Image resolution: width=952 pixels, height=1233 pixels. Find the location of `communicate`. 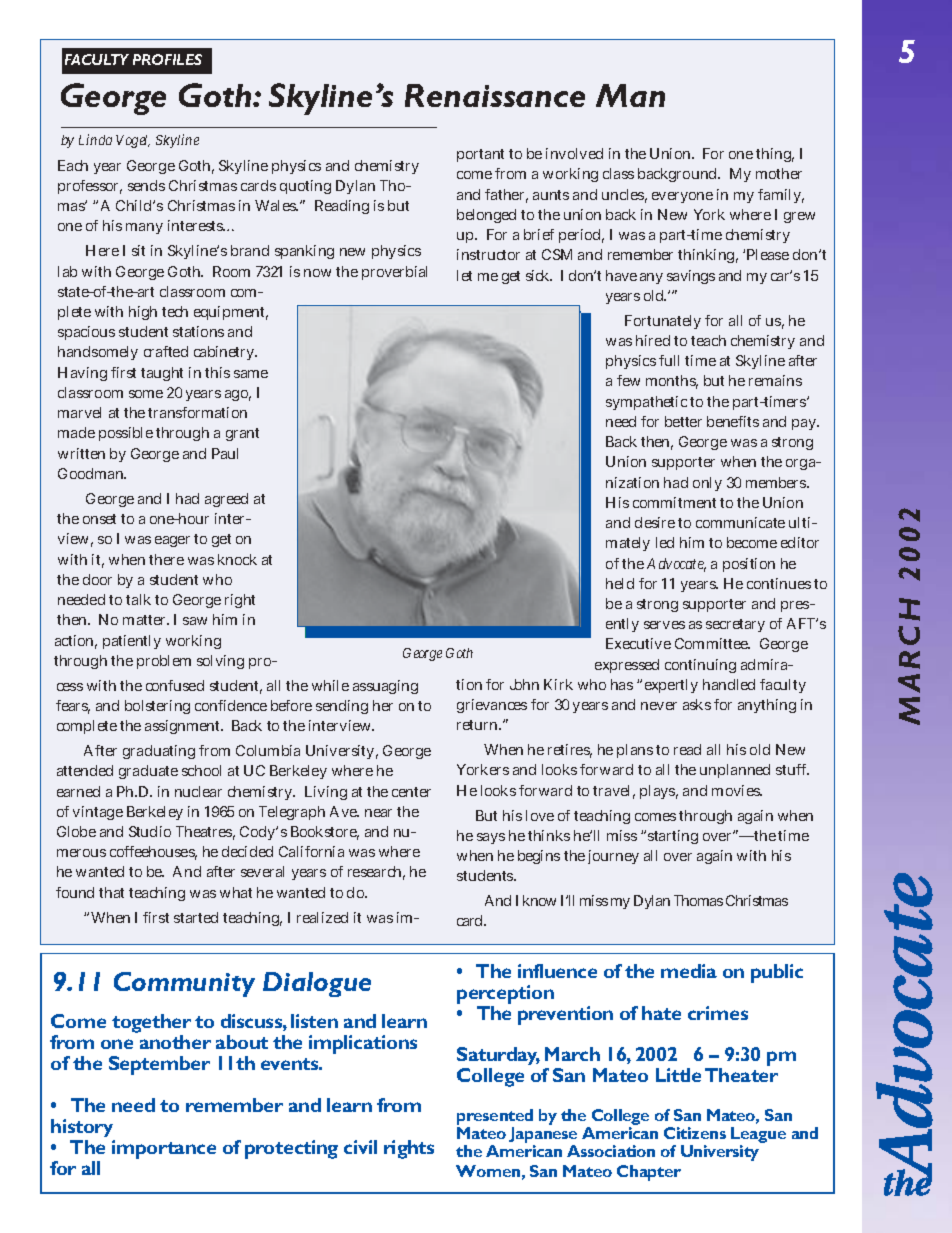

communicate is located at coordinates (740, 522).
